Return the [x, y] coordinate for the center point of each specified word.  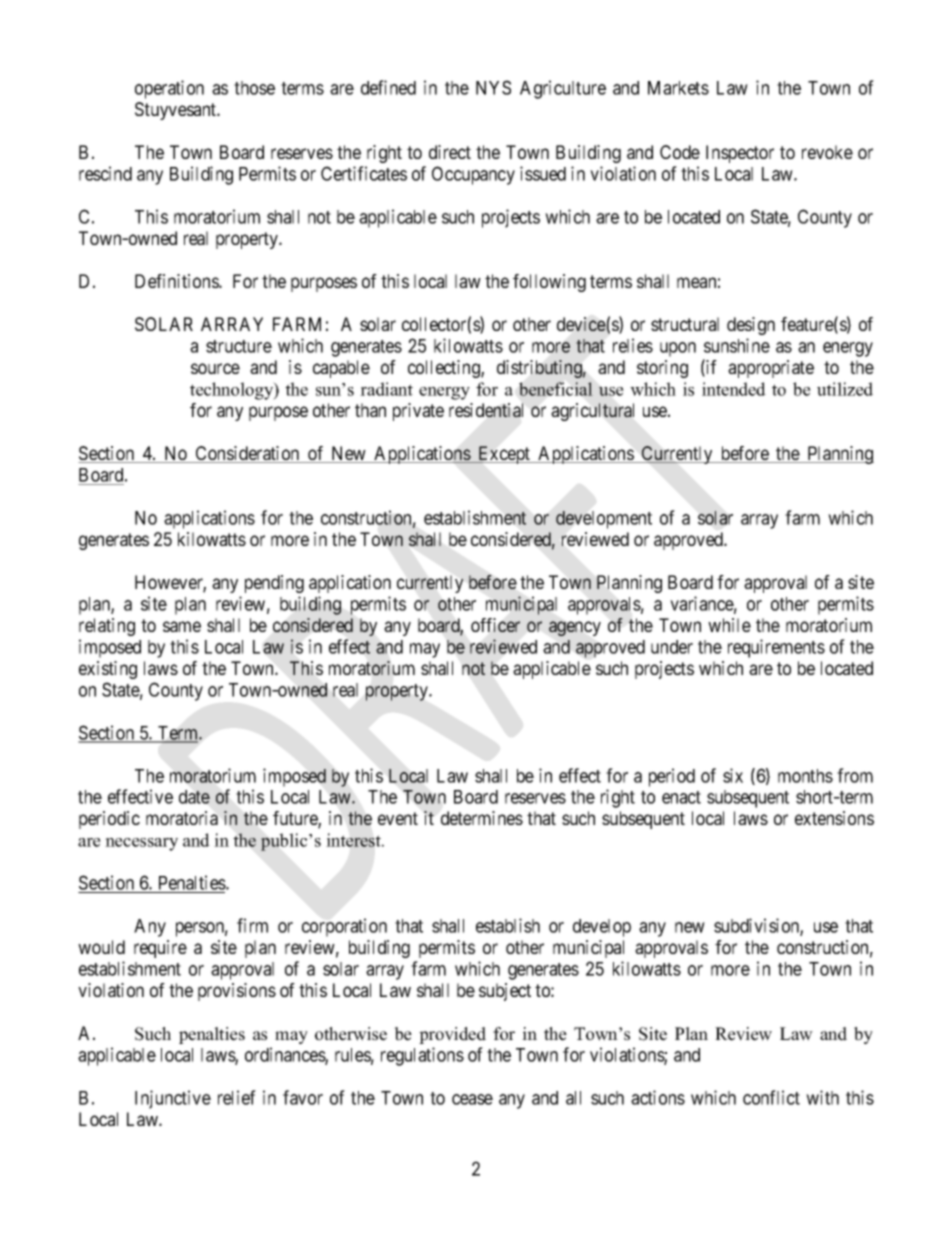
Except [504, 455]
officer [495, 625]
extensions [834, 818]
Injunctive [173, 1099]
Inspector [740, 154]
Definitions [177, 281]
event [398, 818]
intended [734, 389]
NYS [493, 87]
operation [169, 89]
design [751, 326]
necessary [141, 844]
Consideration [247, 454]
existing [108, 670]
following [549, 283]
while [729, 625]
